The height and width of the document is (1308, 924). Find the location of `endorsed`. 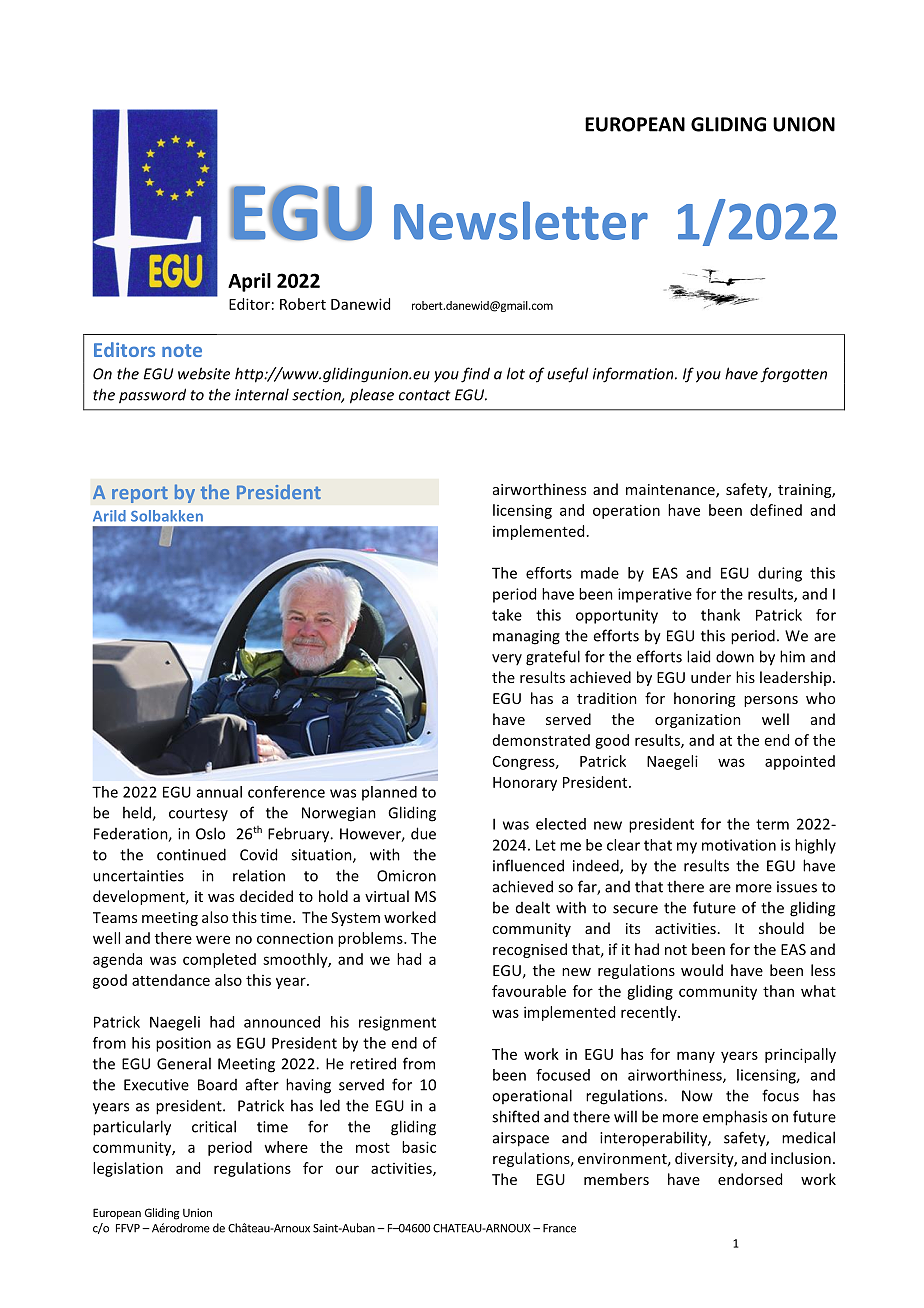

endorsed is located at coordinates (750, 1179).
